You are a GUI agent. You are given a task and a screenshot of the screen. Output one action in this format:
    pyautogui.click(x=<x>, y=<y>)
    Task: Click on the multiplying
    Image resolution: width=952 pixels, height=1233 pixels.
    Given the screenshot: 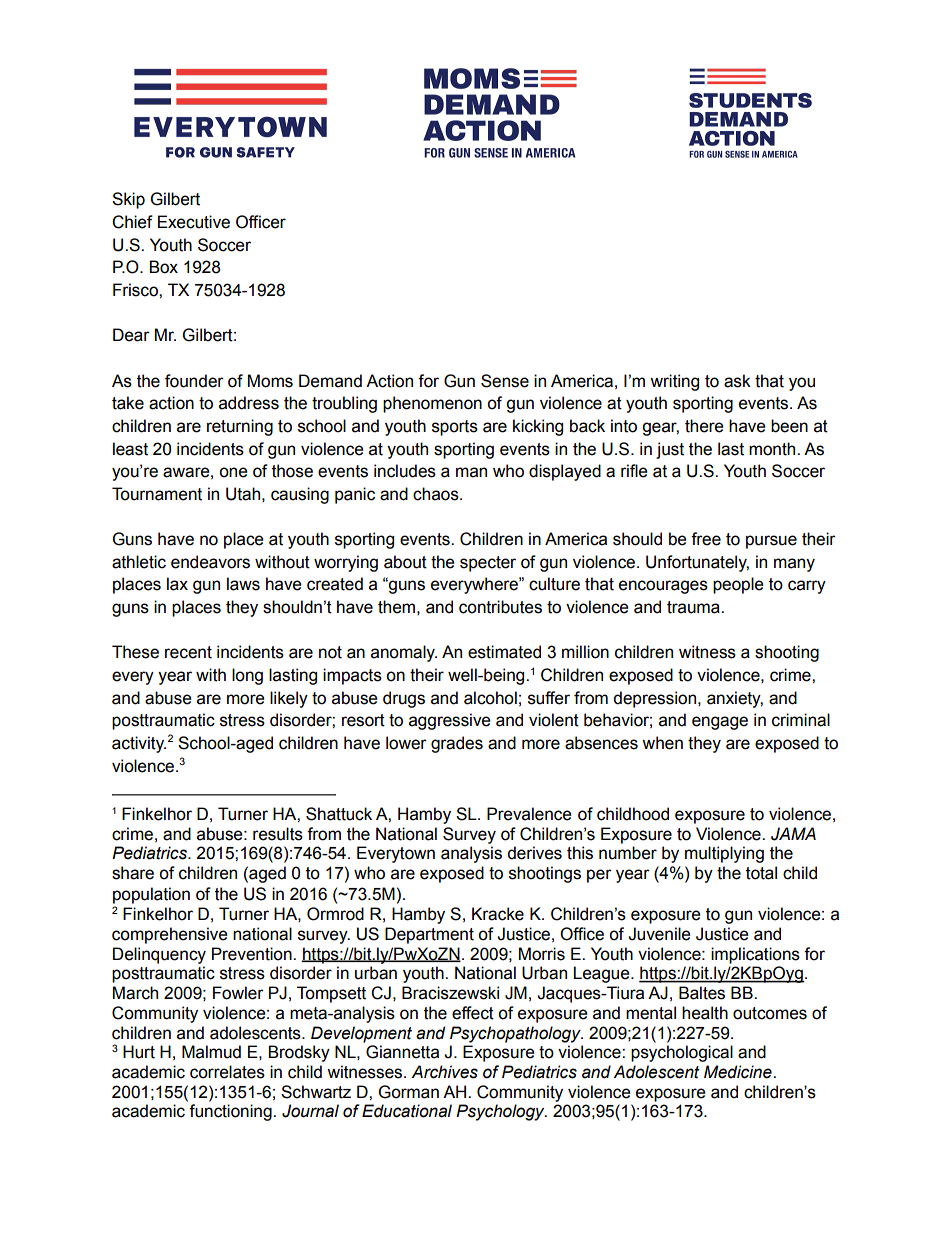 What is the action you would take?
    pyautogui.click(x=724, y=854)
